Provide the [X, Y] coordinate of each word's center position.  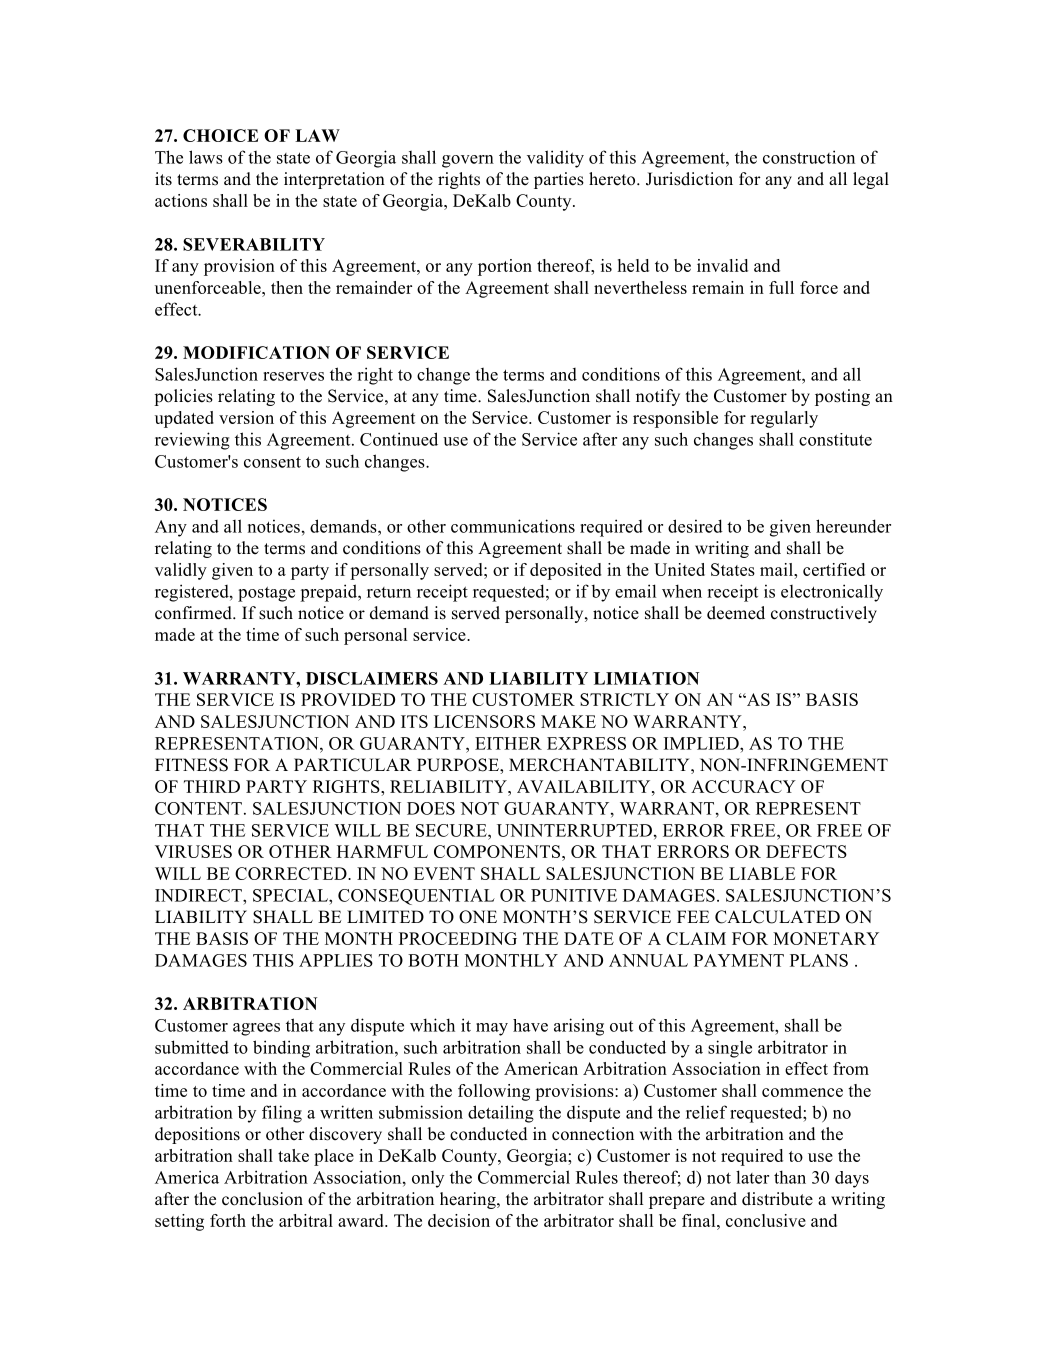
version [246, 417]
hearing [469, 1200]
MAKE [568, 721]
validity [555, 159]
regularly [784, 419]
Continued [399, 439]
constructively [824, 614]
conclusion [262, 1199]
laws [206, 157]
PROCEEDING [458, 938]
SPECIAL [291, 895]
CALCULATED [777, 917]
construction [809, 157]
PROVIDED [348, 699]
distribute [777, 1199]
